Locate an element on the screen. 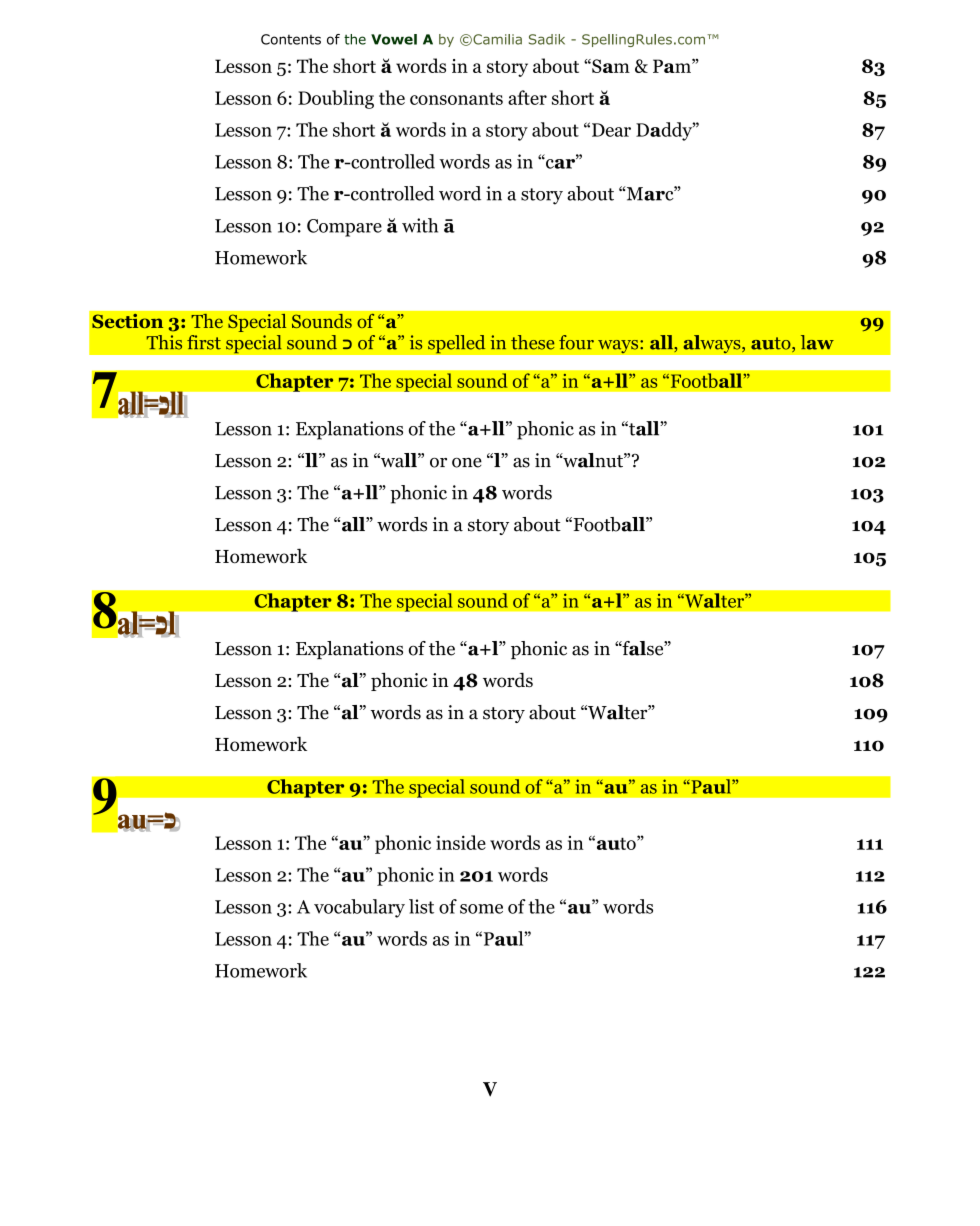 The width and height of the screenshot is (980, 1226). list is located at coordinates (421, 906).
